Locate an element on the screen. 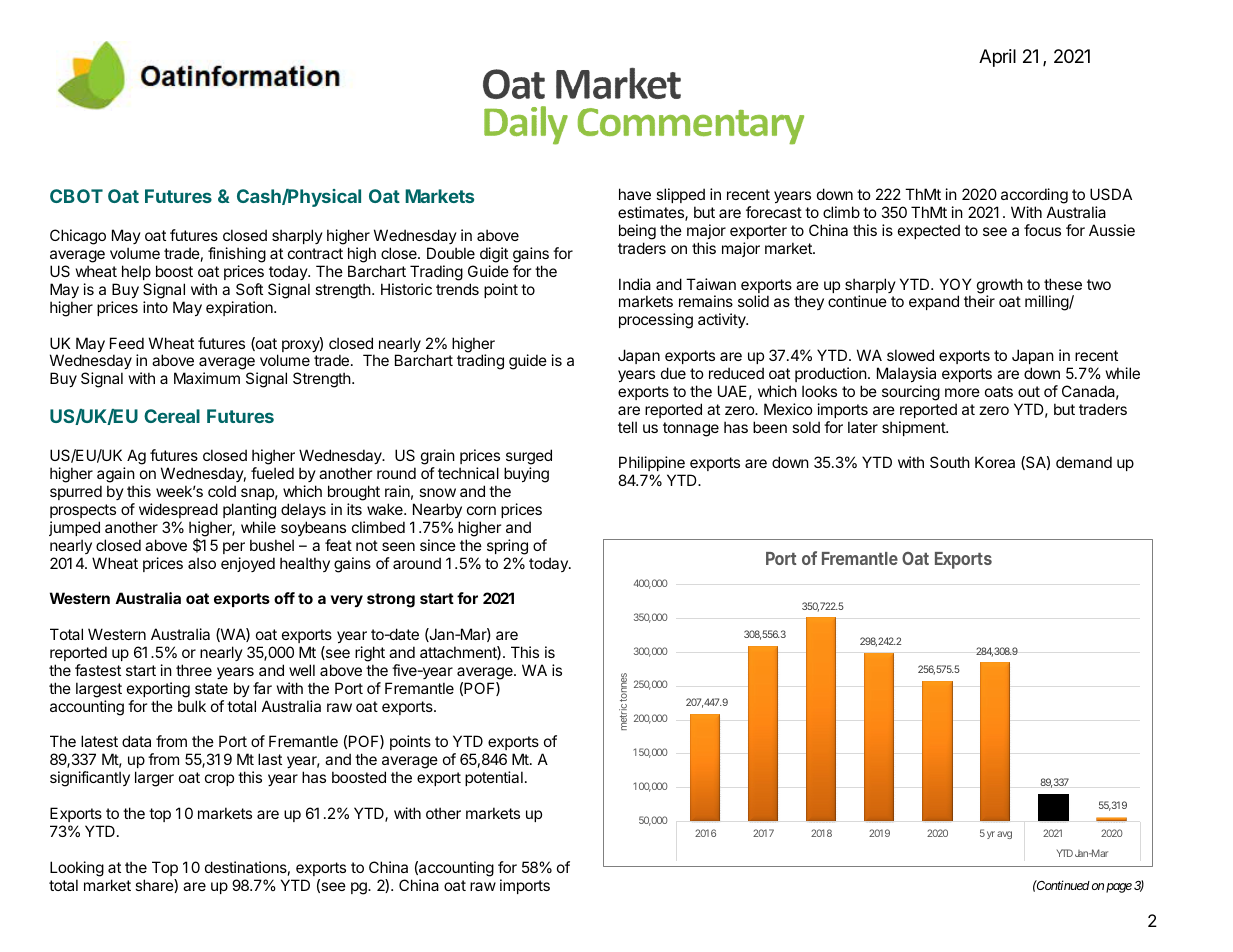 Image resolution: width=1233 pixels, height=952 pixels. have is located at coordinates (635, 194).
